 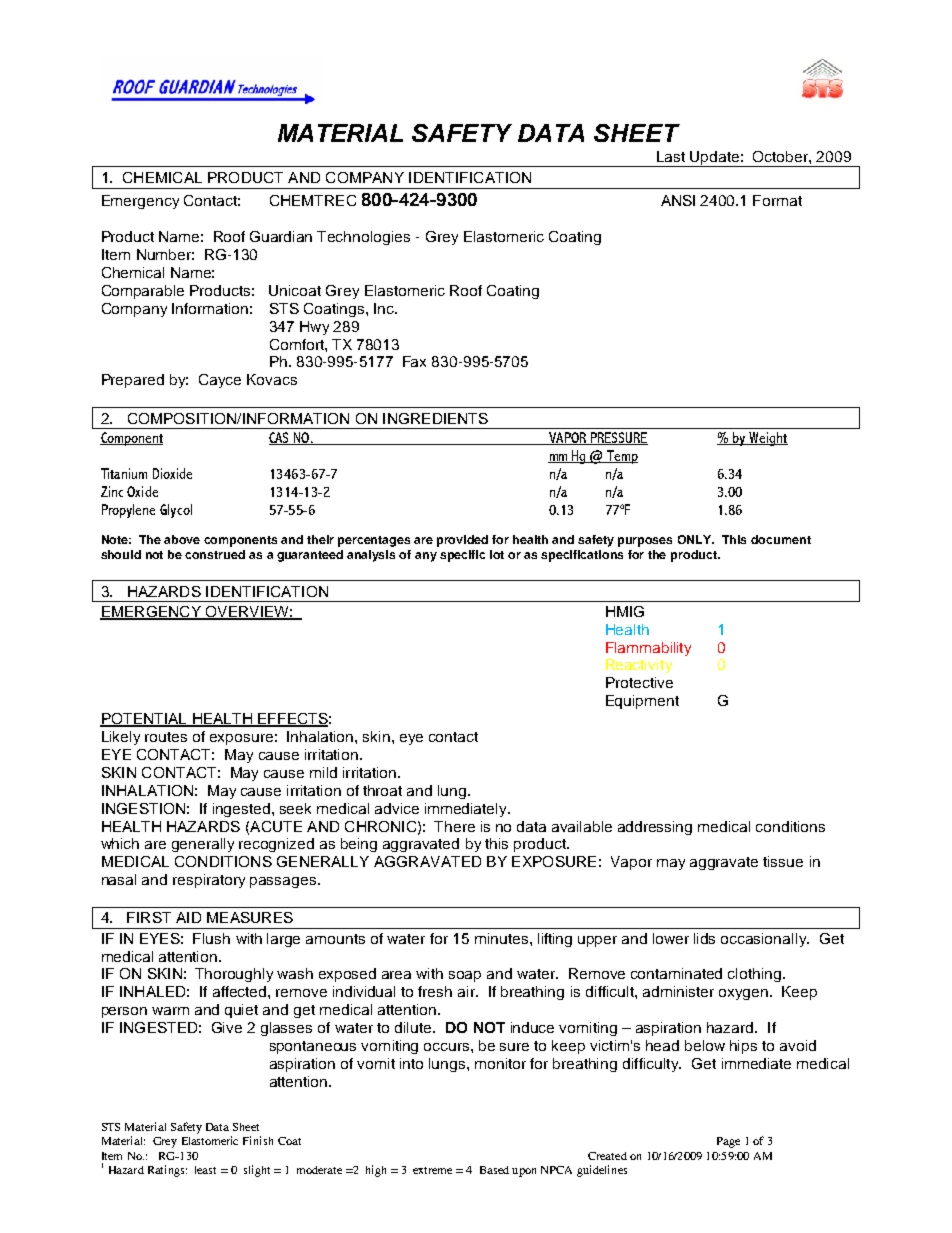 I want to click on POTENTIAL, so click(x=144, y=720).
